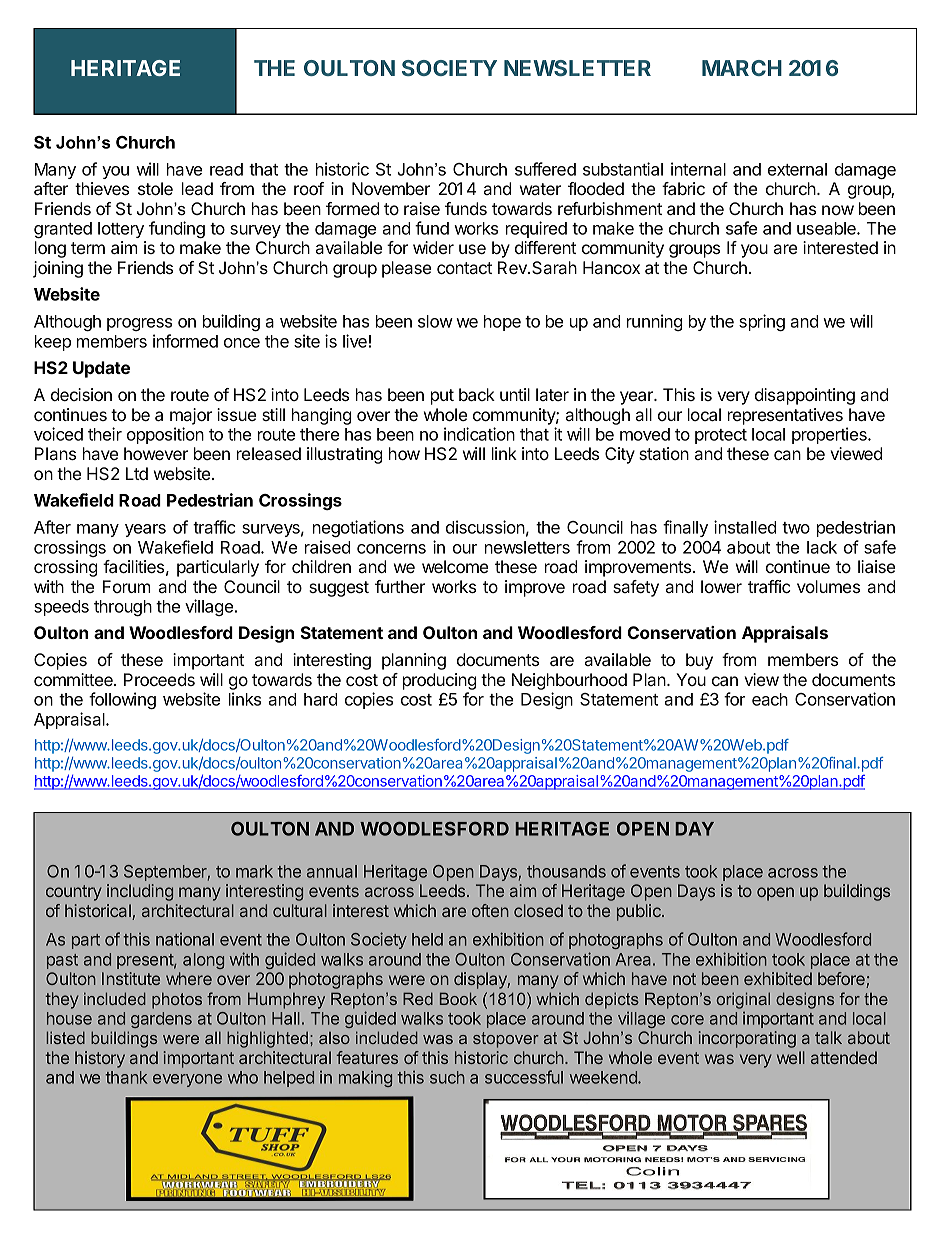 Image resolution: width=952 pixels, height=1233 pixels. What do you see at coordinates (805, 396) in the screenshot?
I see `disappointing` at bounding box center [805, 396].
